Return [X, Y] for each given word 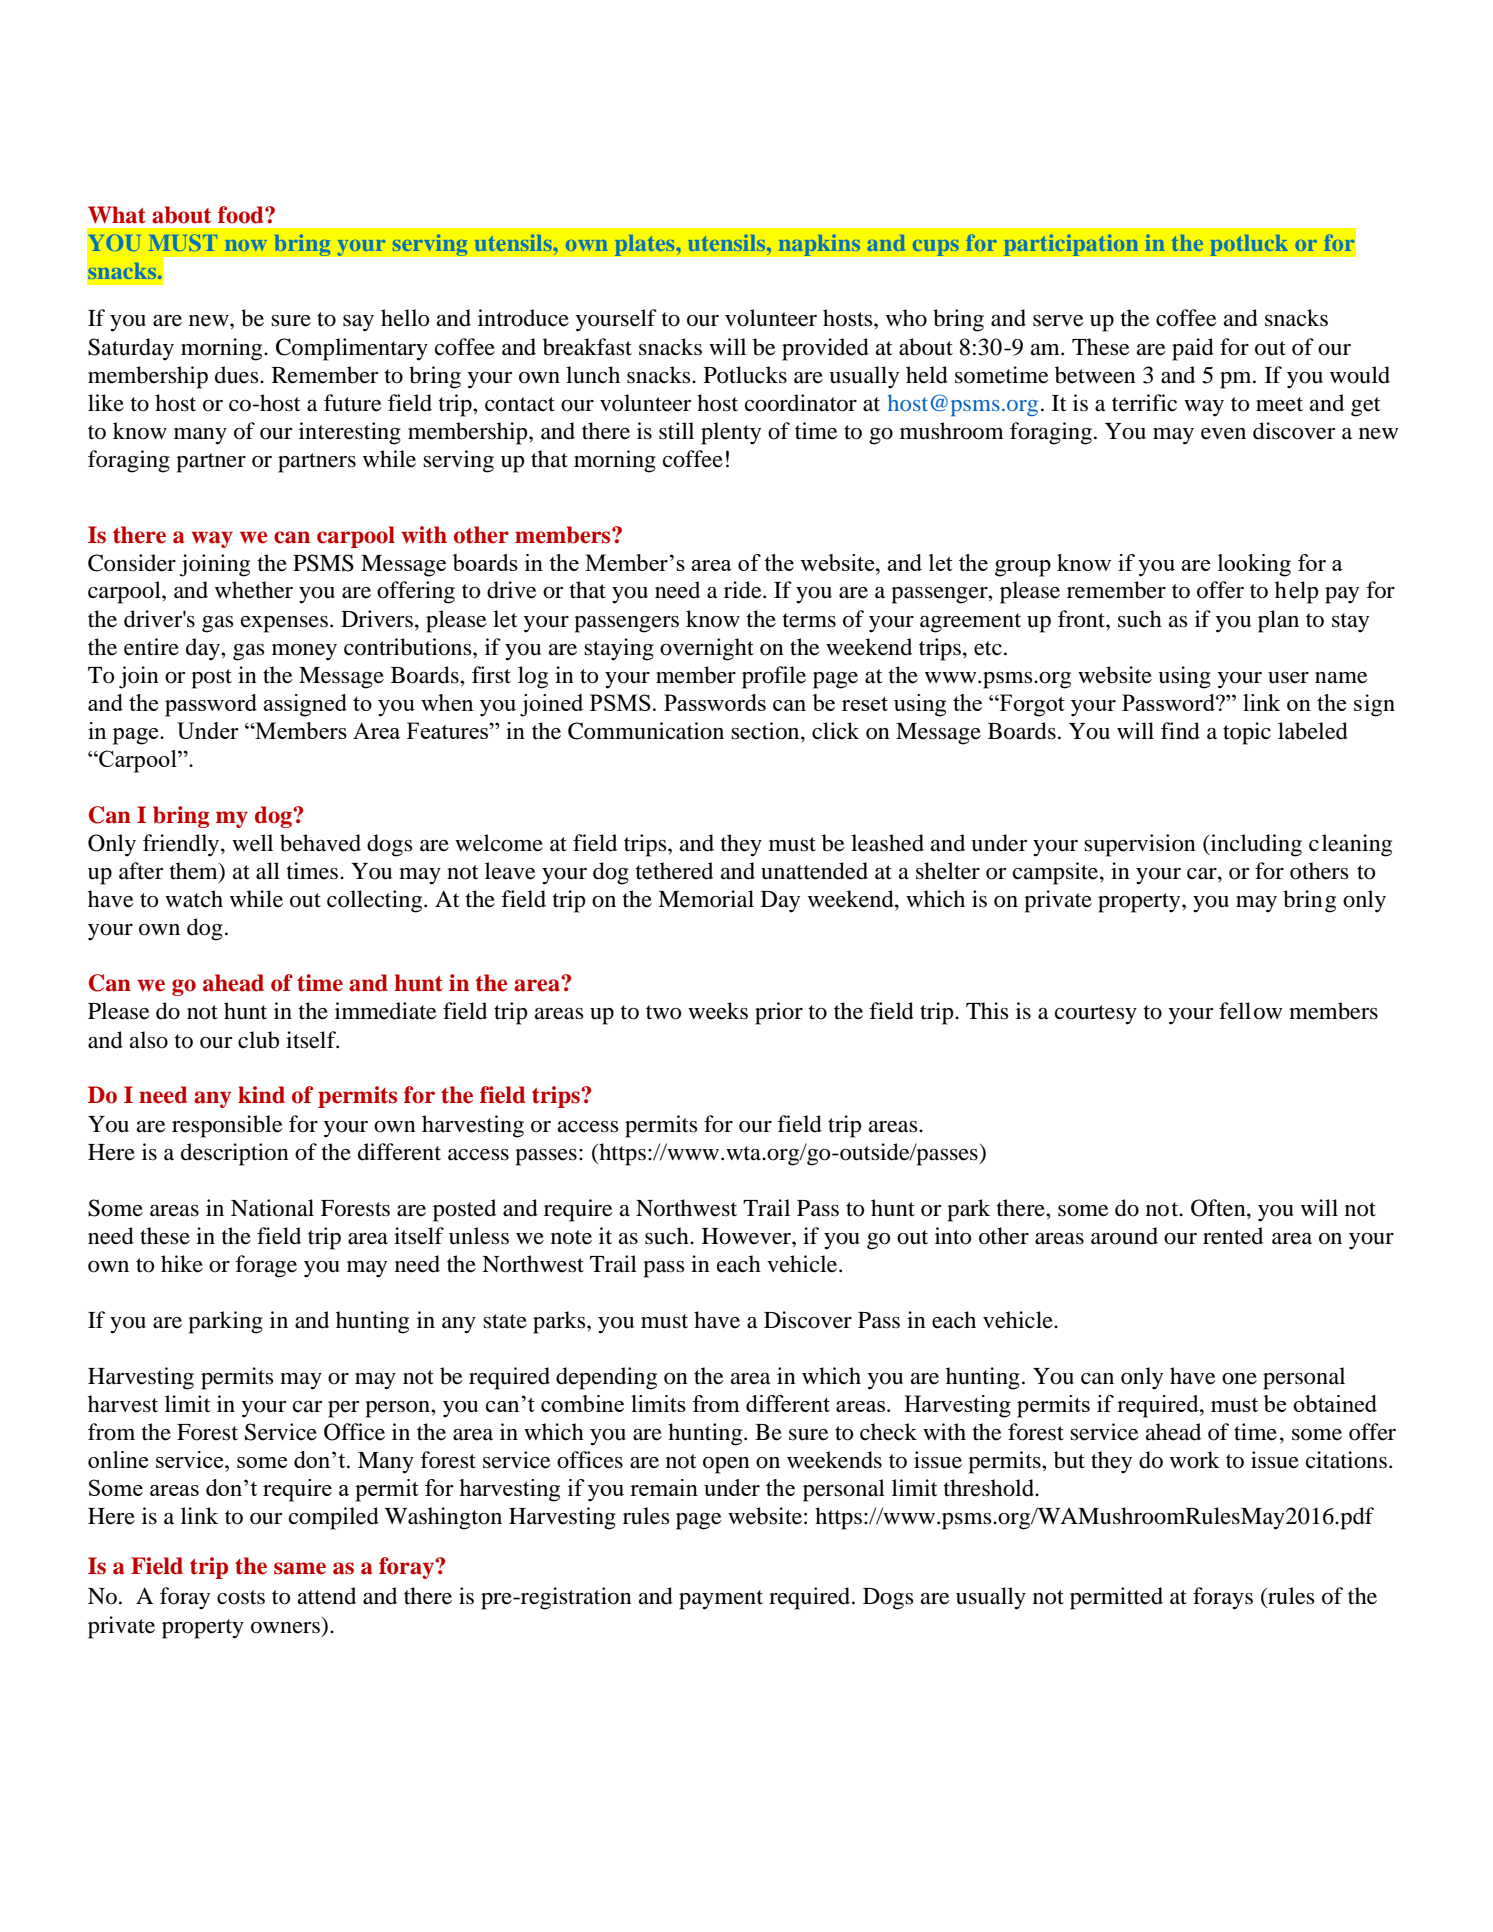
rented [1233, 1236]
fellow [1250, 1011]
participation [1071, 245]
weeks [718, 1011]
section [766, 731]
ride [744, 590]
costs [241, 1597]
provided [825, 349]
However [747, 1236]
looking [1254, 565]
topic [1247, 733]
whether [254, 590]
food [242, 215]
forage [266, 1266]
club [258, 1040]
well [252, 843]
